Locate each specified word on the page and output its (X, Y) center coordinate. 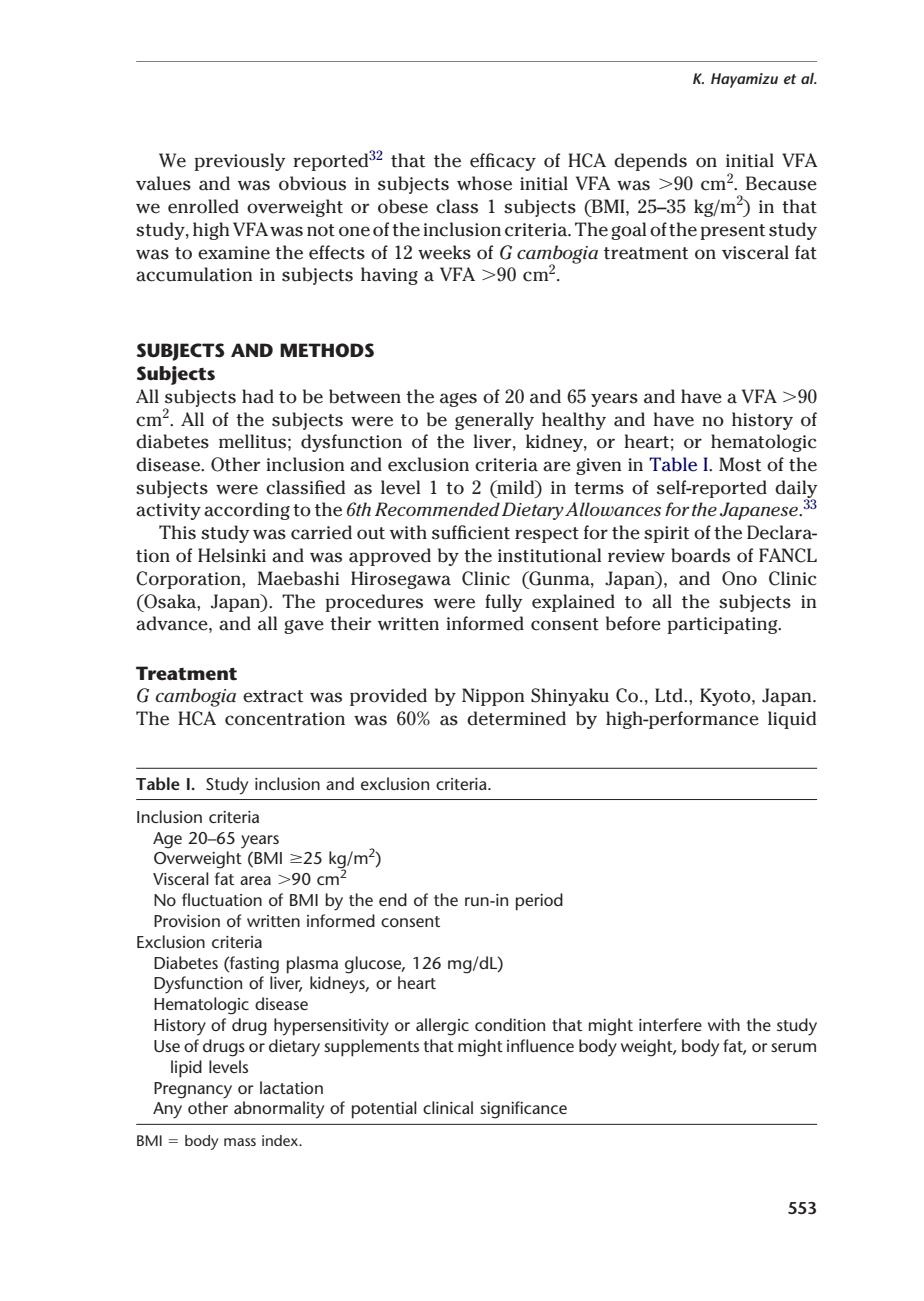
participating (723, 625)
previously (240, 162)
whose (484, 183)
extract (273, 696)
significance (523, 1110)
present (732, 232)
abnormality (279, 1110)
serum (793, 1047)
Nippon (493, 697)
